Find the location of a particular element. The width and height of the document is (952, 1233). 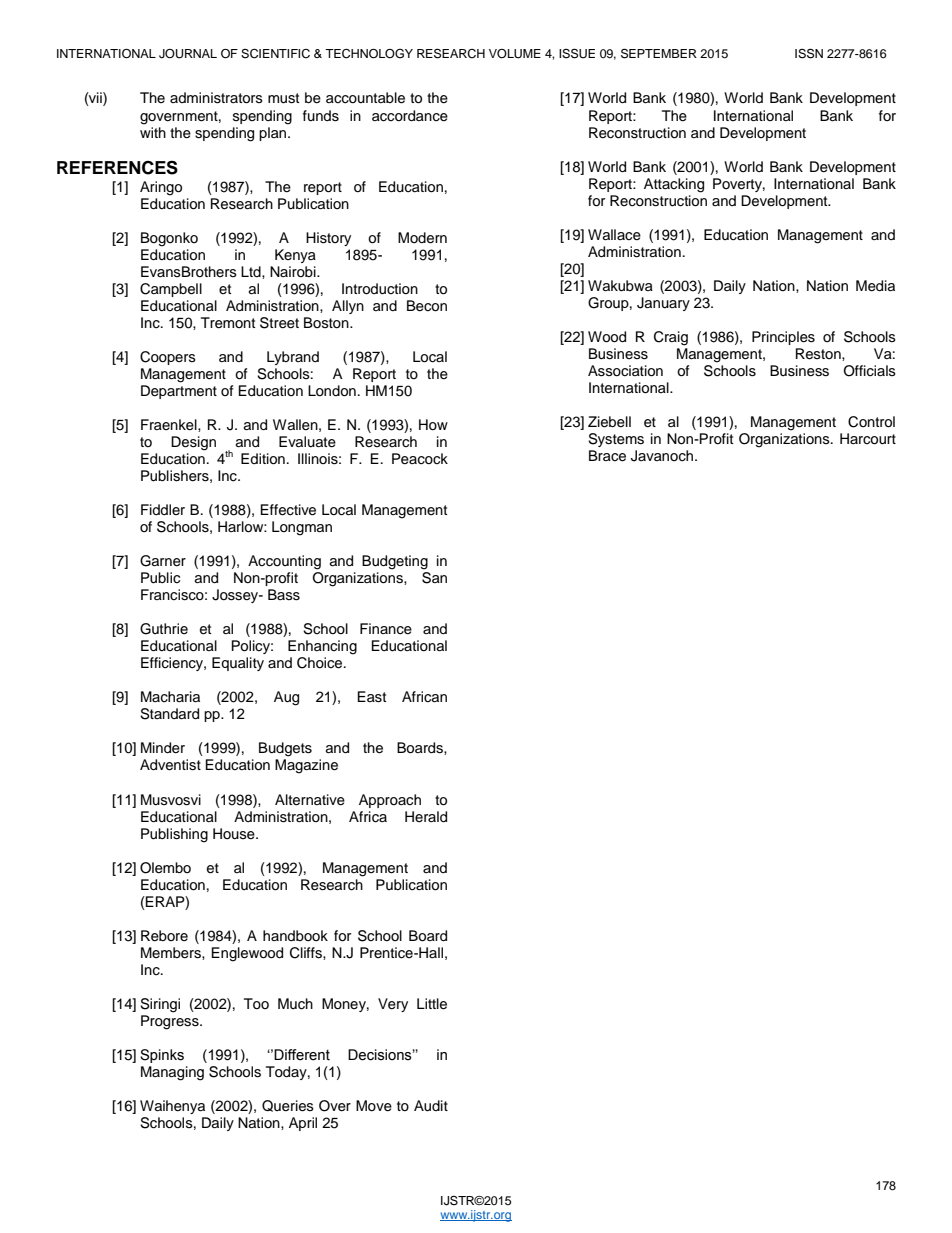

VOLUME is located at coordinates (515, 54).
